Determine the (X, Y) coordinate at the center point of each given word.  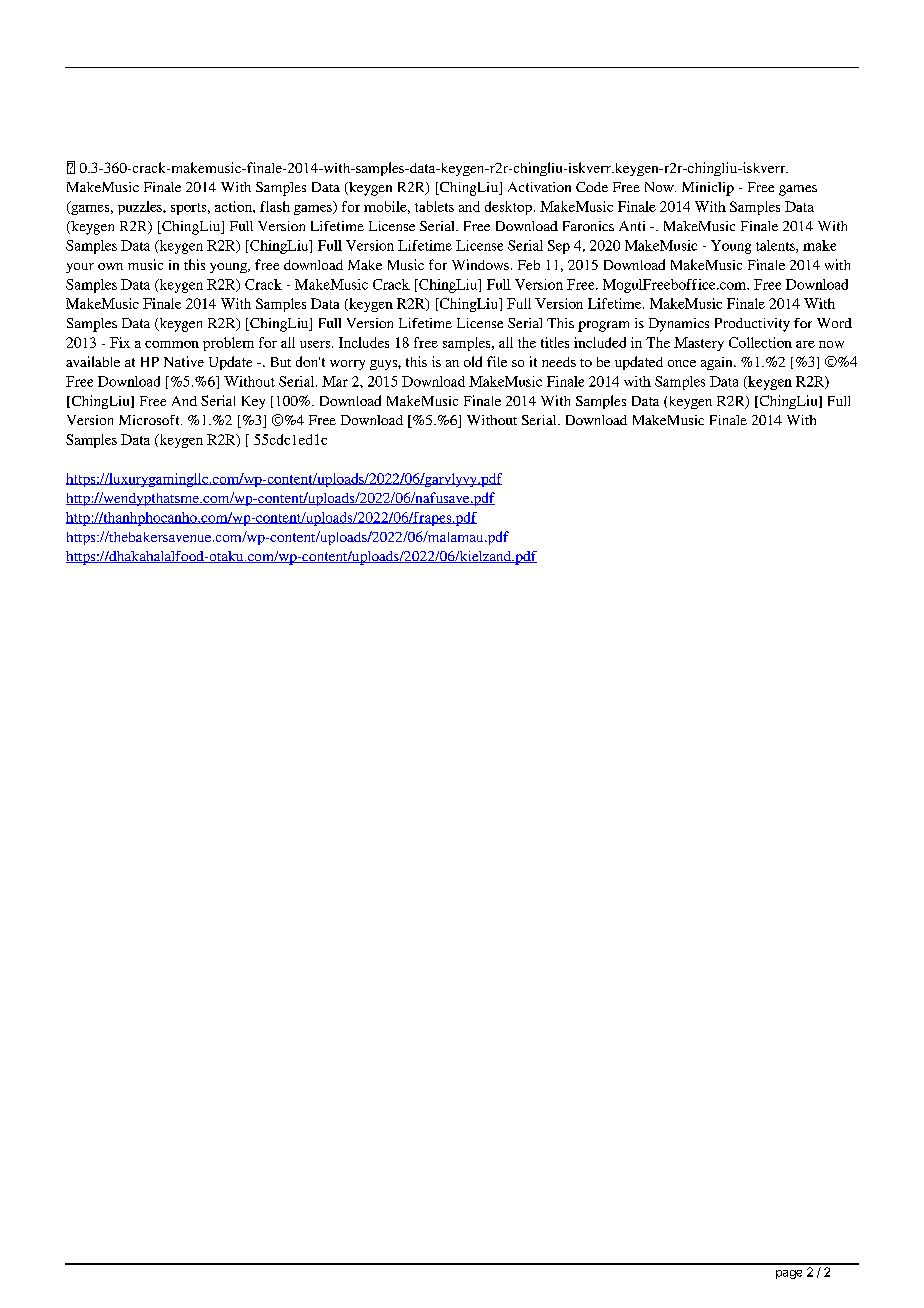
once (682, 363)
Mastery (699, 344)
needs (559, 362)
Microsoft (150, 420)
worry (347, 365)
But (281, 362)
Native (184, 361)
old (473, 361)
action (234, 206)
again (718, 363)
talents (776, 246)
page (789, 1274)
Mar (335, 381)
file (497, 361)
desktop (508, 208)
